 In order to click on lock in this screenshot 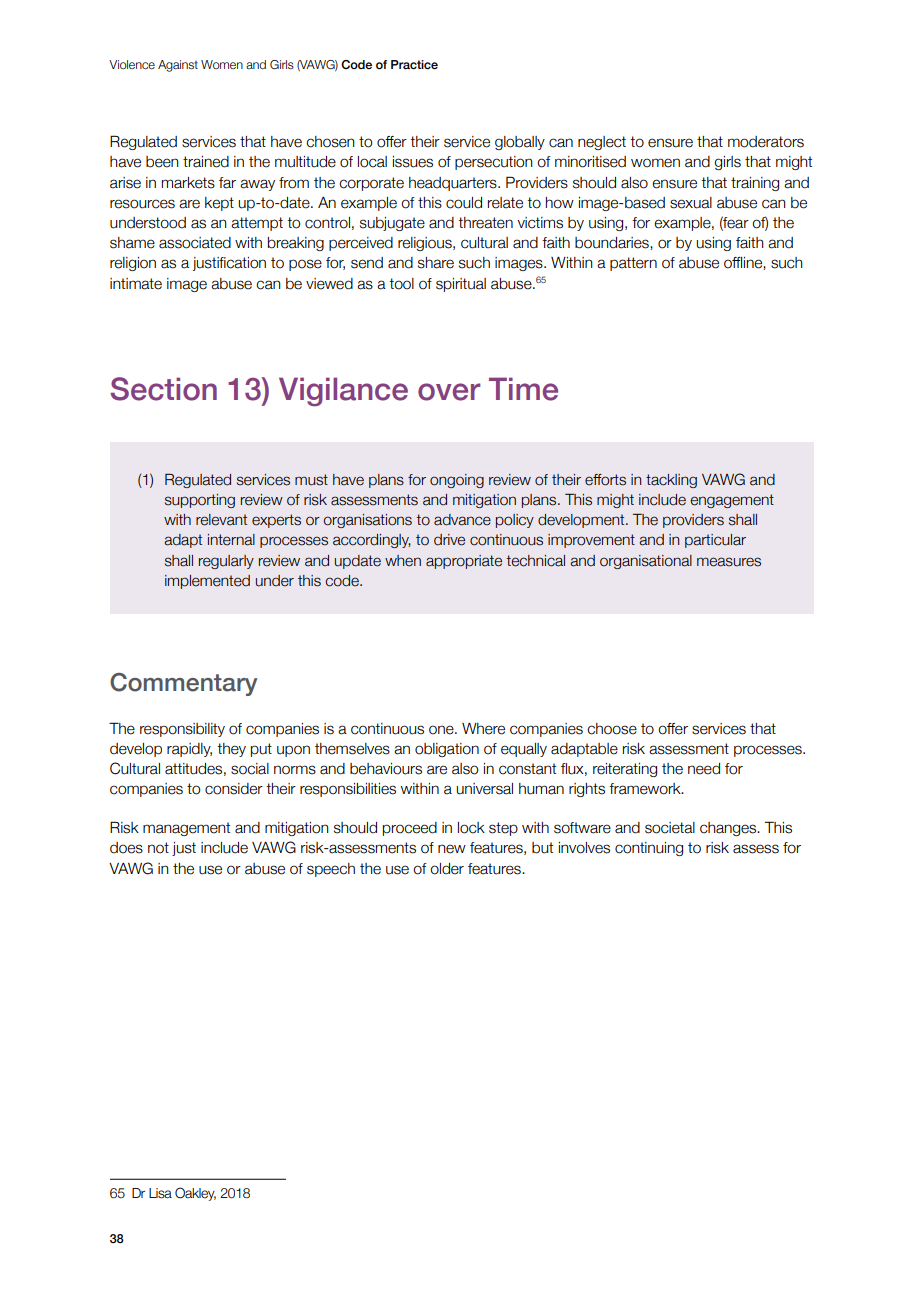, I will do `click(471, 828)`.
